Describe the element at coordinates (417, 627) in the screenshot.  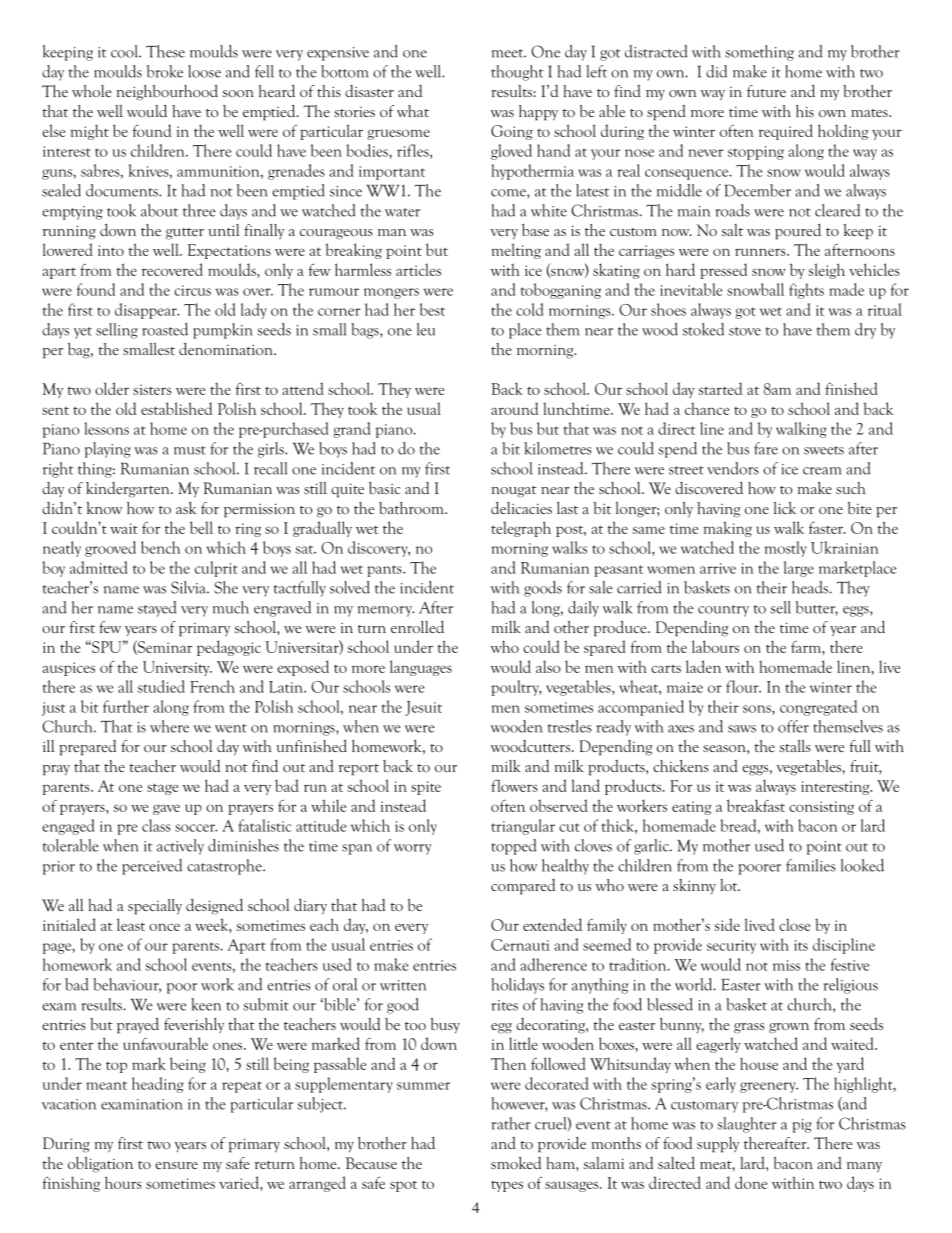
I see `enrolled` at that location.
